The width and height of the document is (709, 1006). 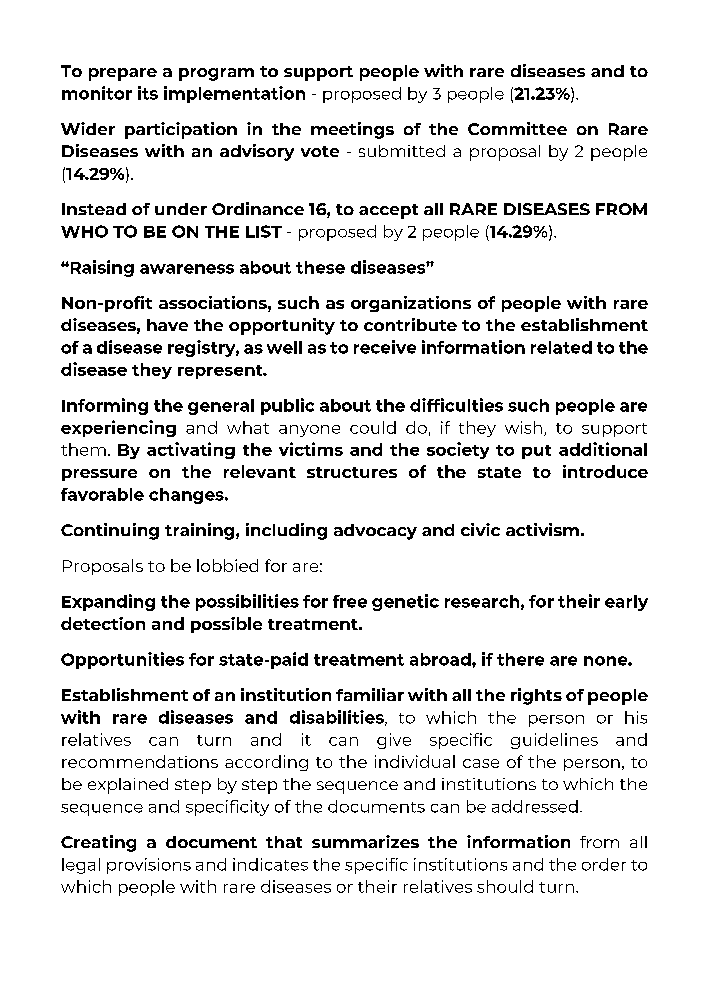 What do you see at coordinates (187, 269) in the document?
I see `awareness` at bounding box center [187, 269].
